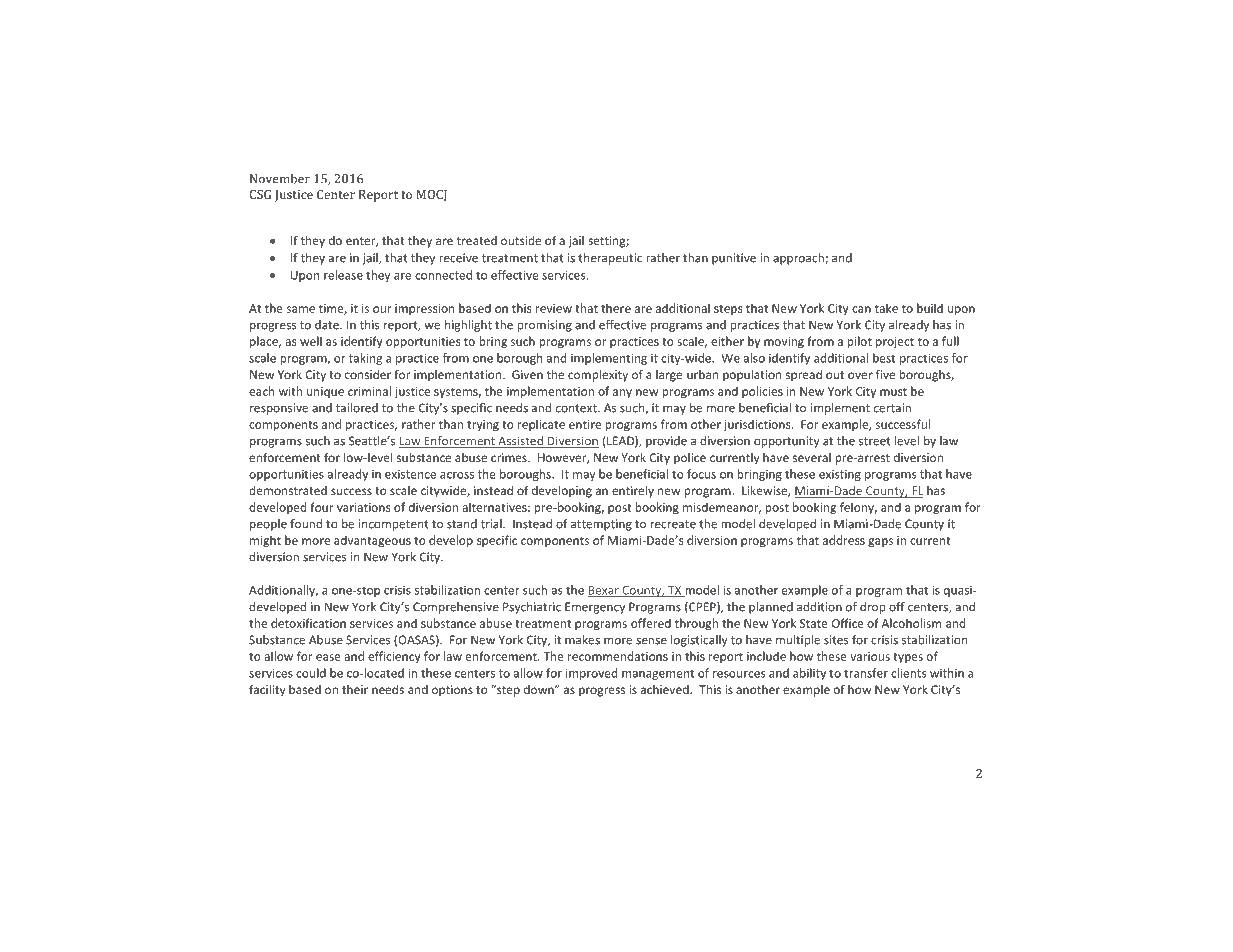 This screenshot has height=952, width=1233. Describe the element at coordinates (591, 674) in the screenshot. I see `improved` at that location.
